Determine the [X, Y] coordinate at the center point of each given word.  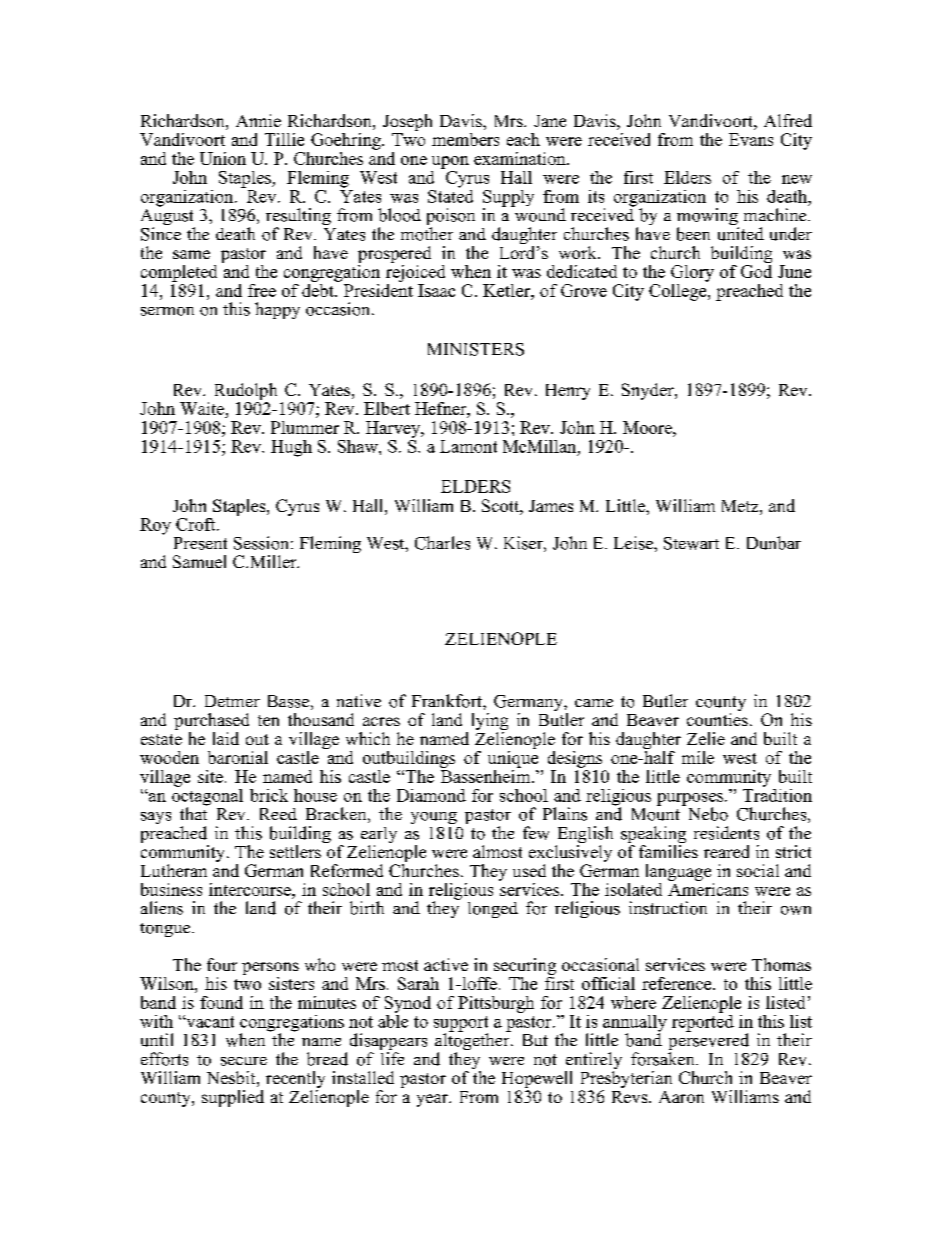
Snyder [649, 391]
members [465, 139]
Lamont [468, 446]
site [210, 776]
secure [244, 1061]
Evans [751, 139]
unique [513, 758]
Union [223, 158]
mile [698, 757]
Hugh [291, 448]
